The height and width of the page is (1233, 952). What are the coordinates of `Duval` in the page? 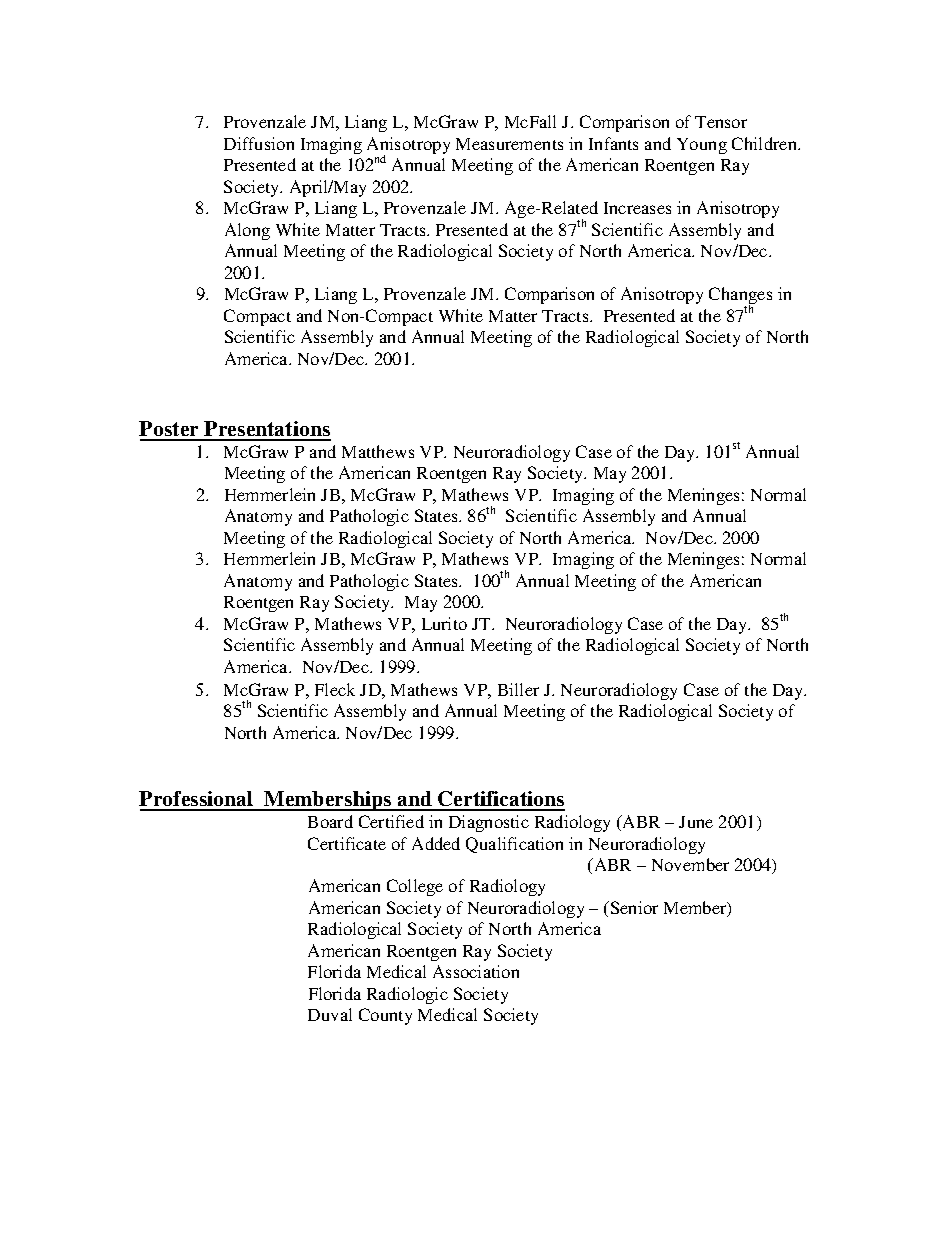 It's located at (330, 1014).
